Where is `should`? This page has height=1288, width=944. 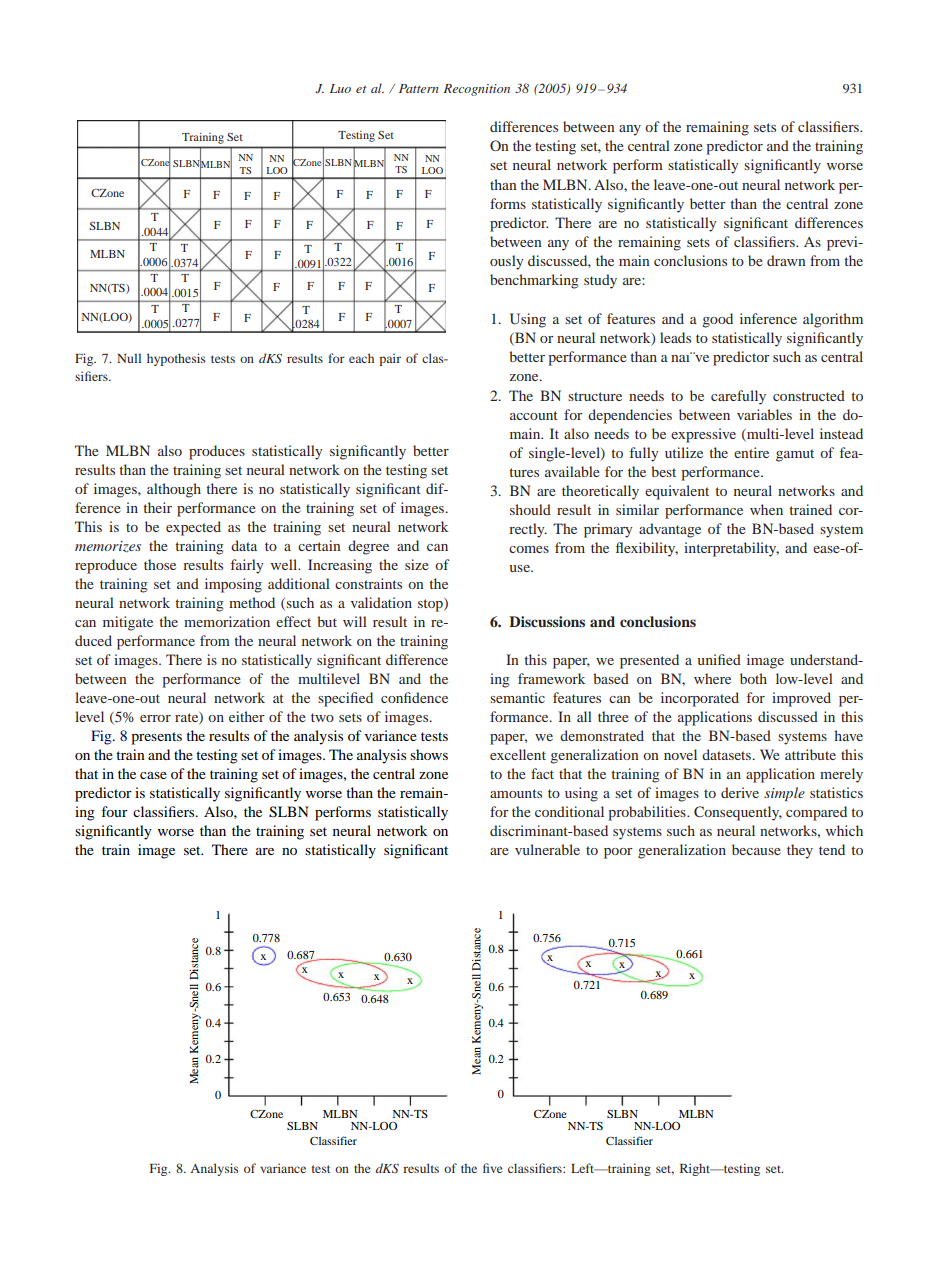
should is located at coordinates (530, 509).
